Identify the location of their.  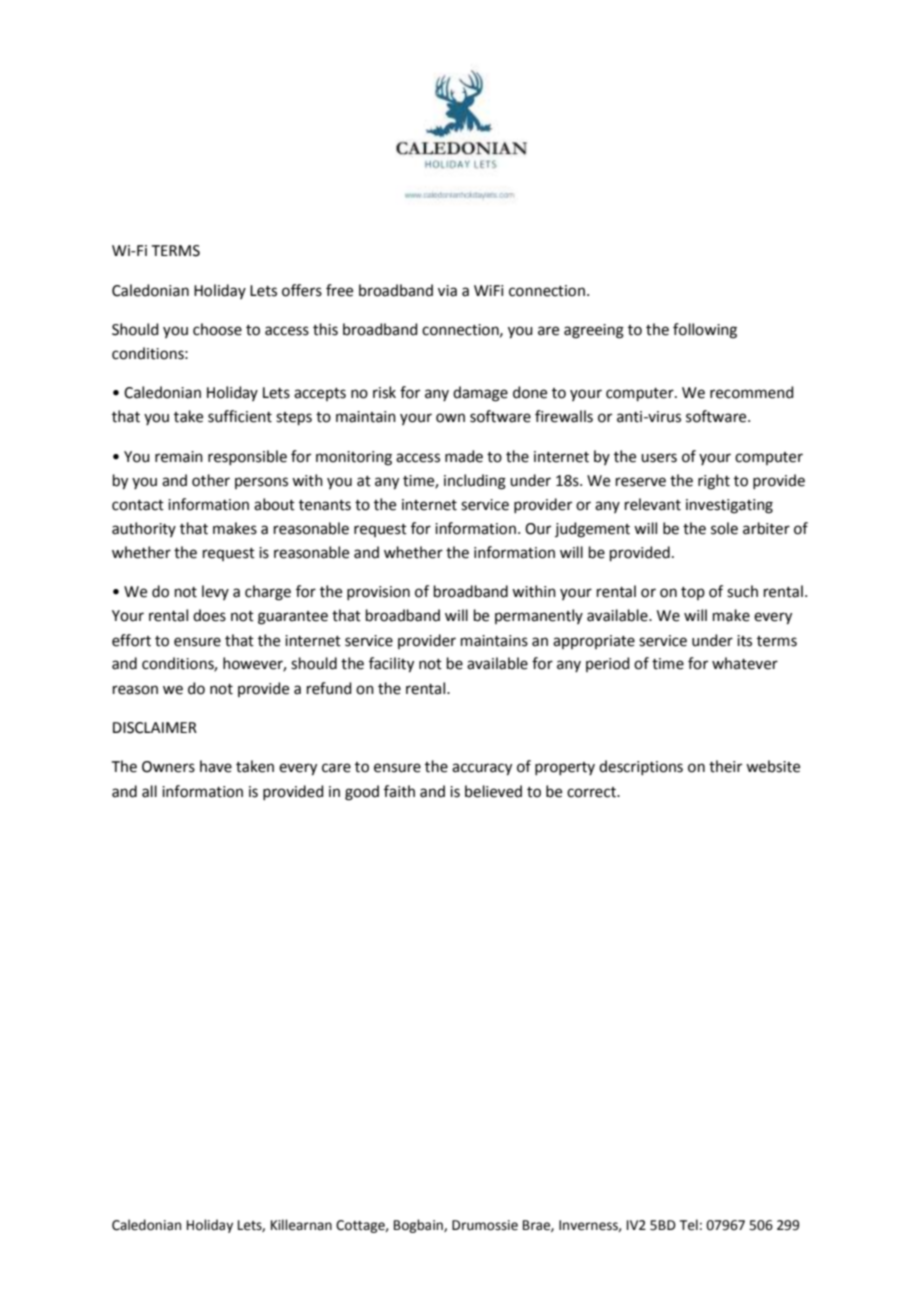
(725, 766).
